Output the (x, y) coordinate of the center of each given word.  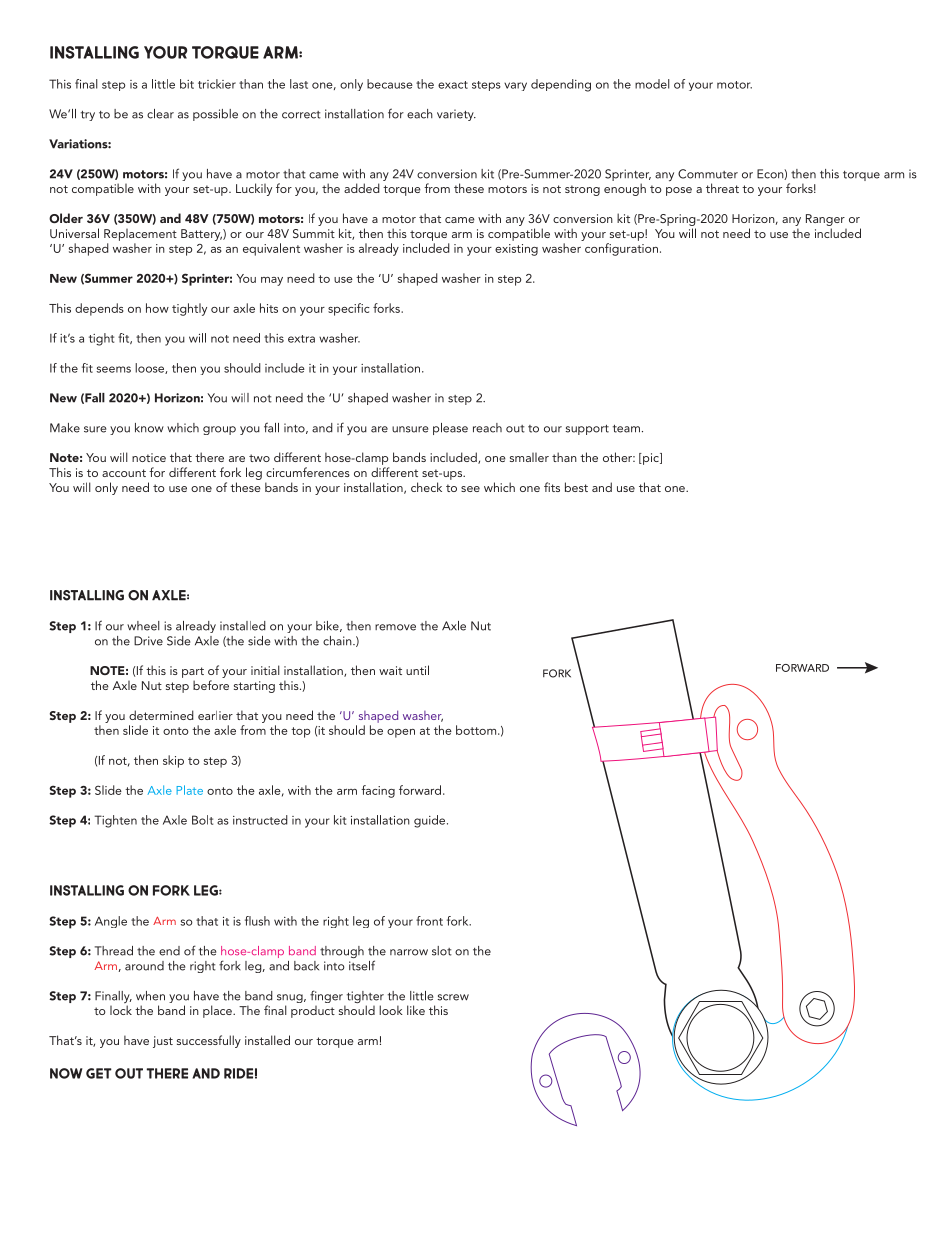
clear (160, 114)
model (652, 84)
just (163, 1042)
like (416, 1010)
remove (395, 627)
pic (651, 459)
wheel (143, 626)
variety (456, 115)
